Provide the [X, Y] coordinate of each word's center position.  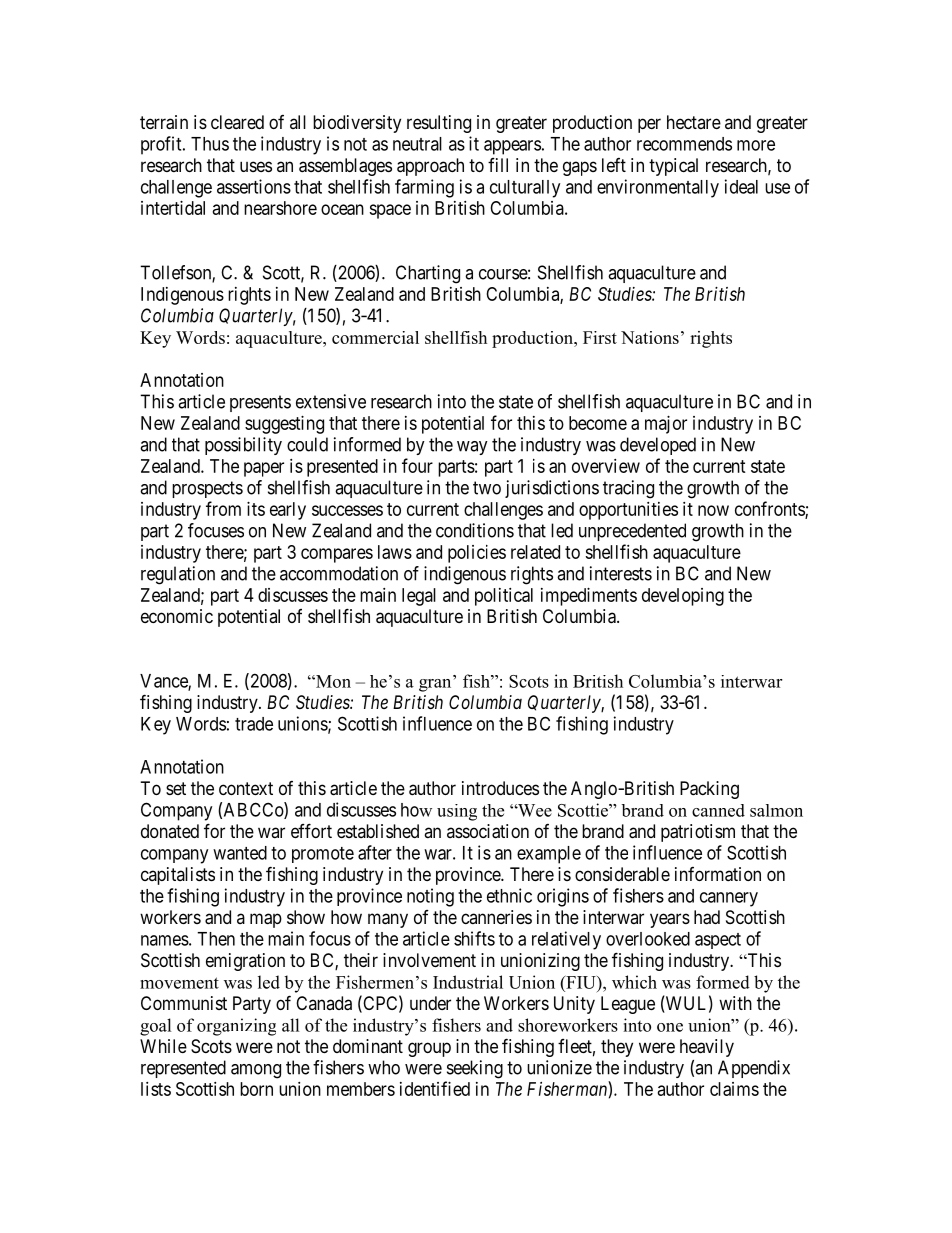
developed [658, 446]
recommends [684, 144]
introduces [500, 788]
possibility [243, 446]
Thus [210, 144]
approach [430, 167]
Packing [709, 790]
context [246, 788]
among [256, 1071]
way [472, 448]
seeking [475, 1069]
